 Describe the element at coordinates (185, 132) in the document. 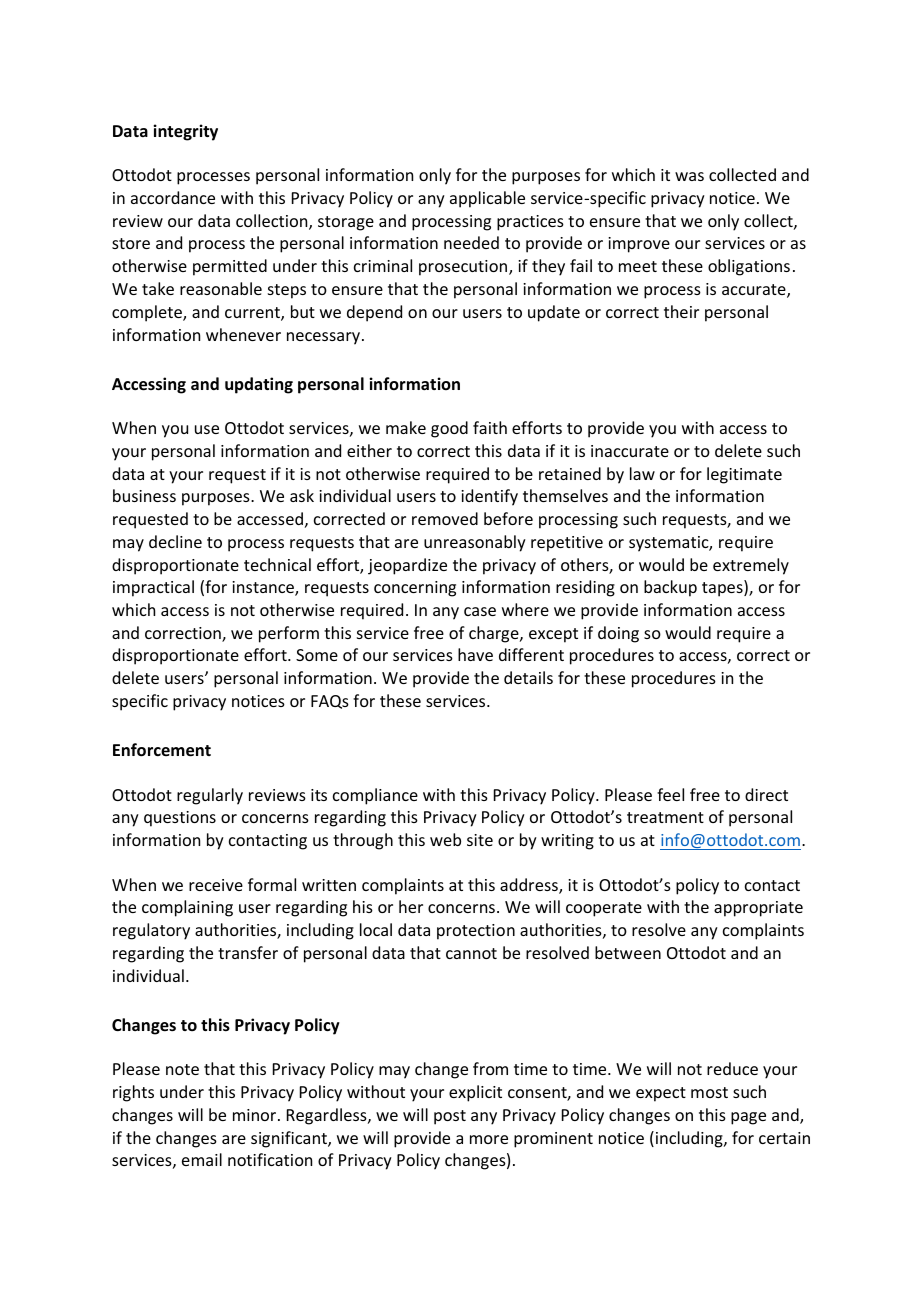

I see `integrity` at that location.
